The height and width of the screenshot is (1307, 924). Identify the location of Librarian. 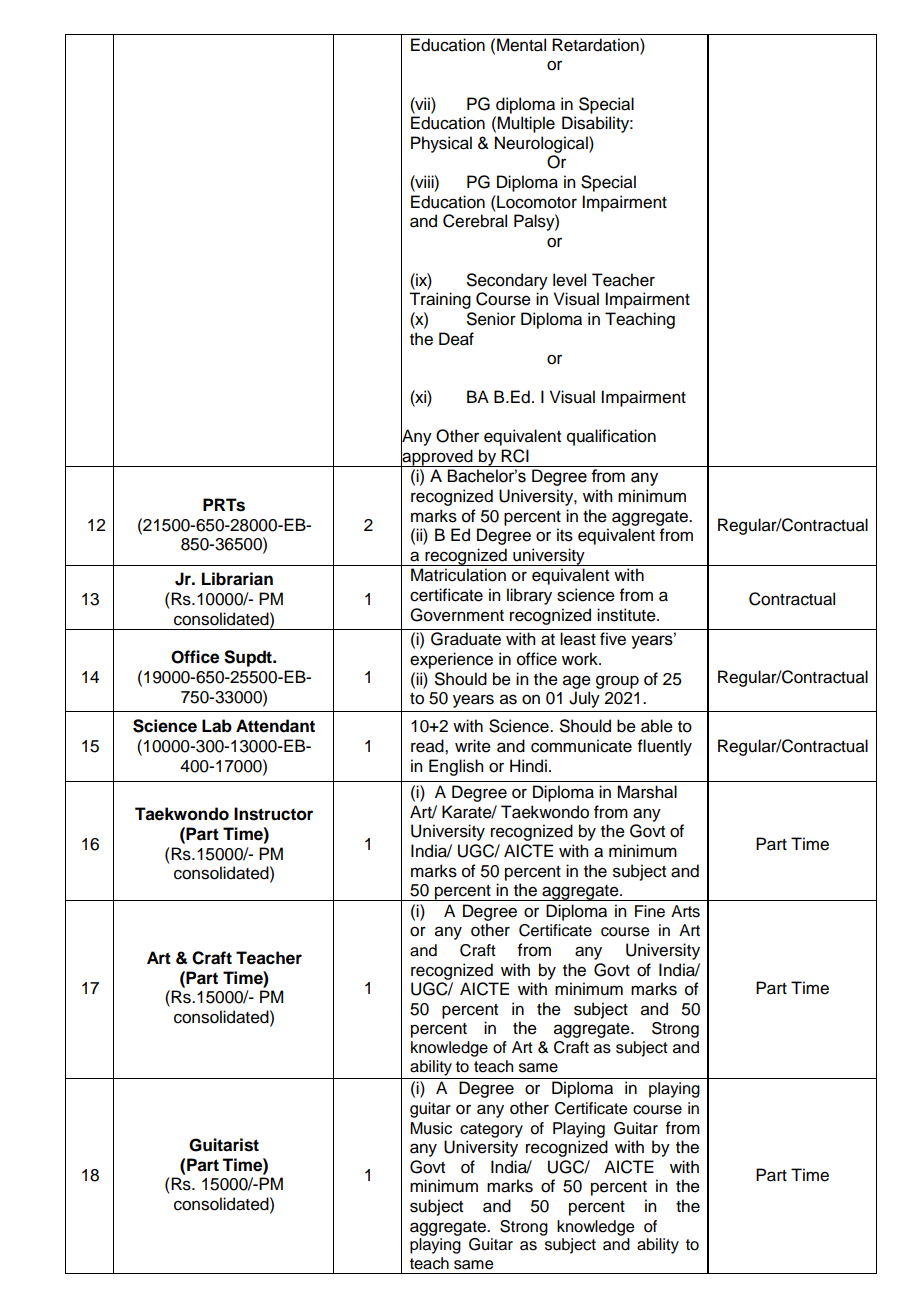
(237, 579).
